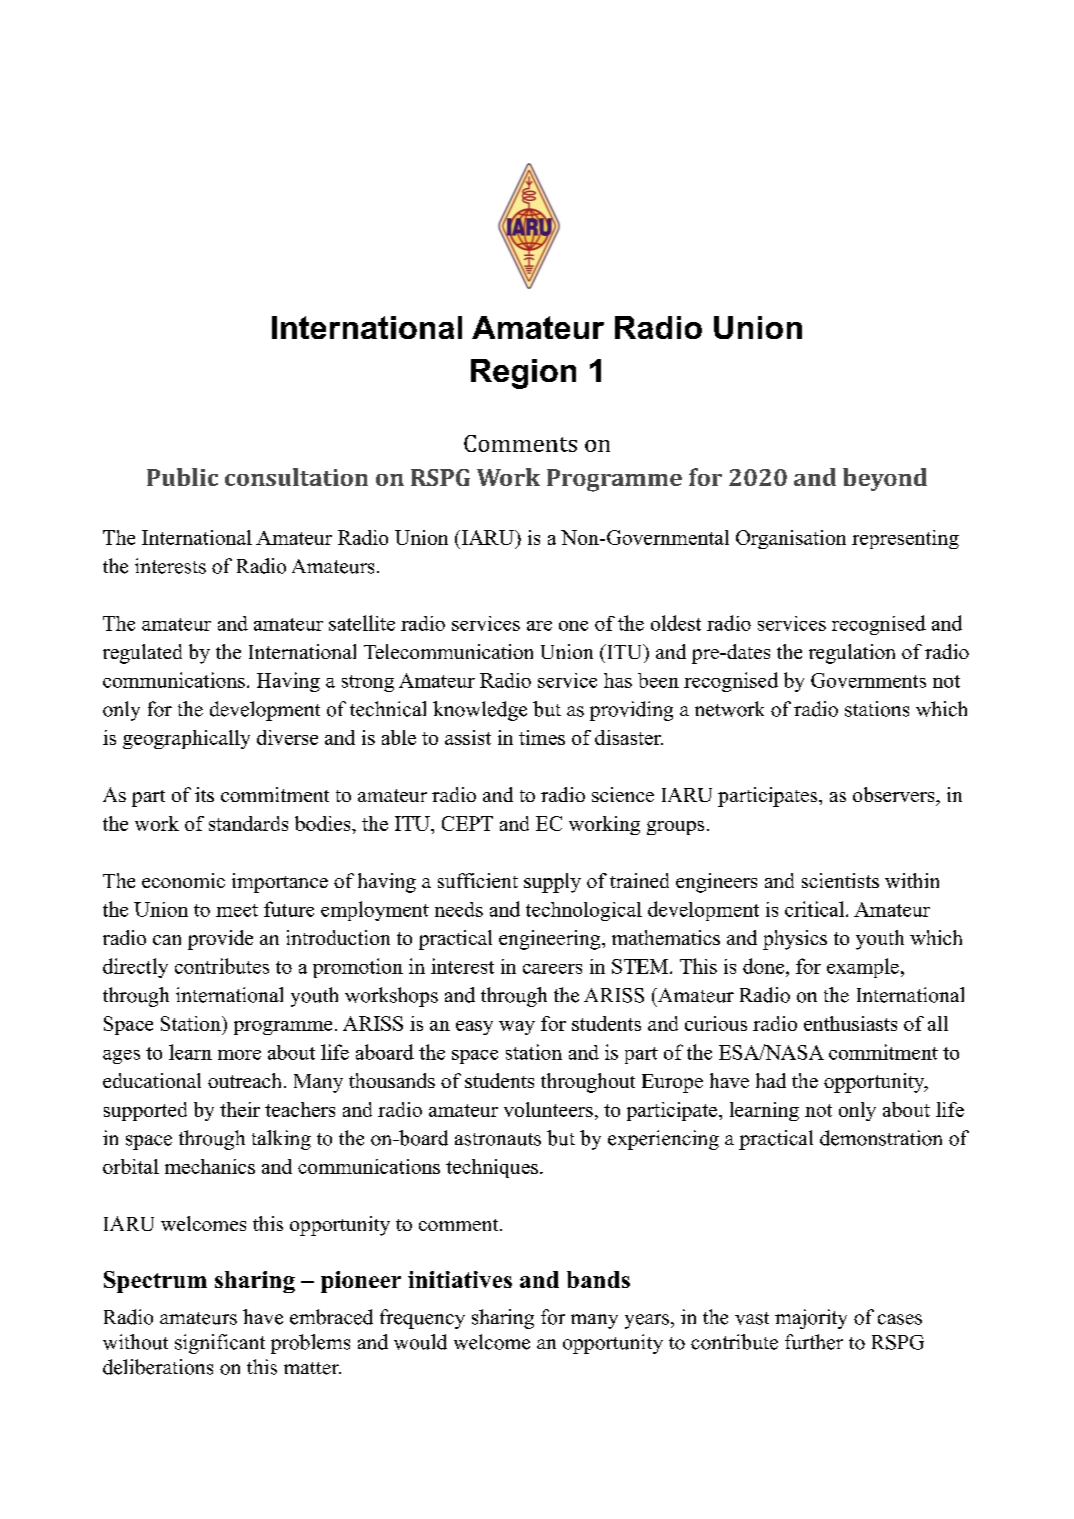  What do you see at coordinates (840, 880) in the document?
I see `scientists` at bounding box center [840, 880].
